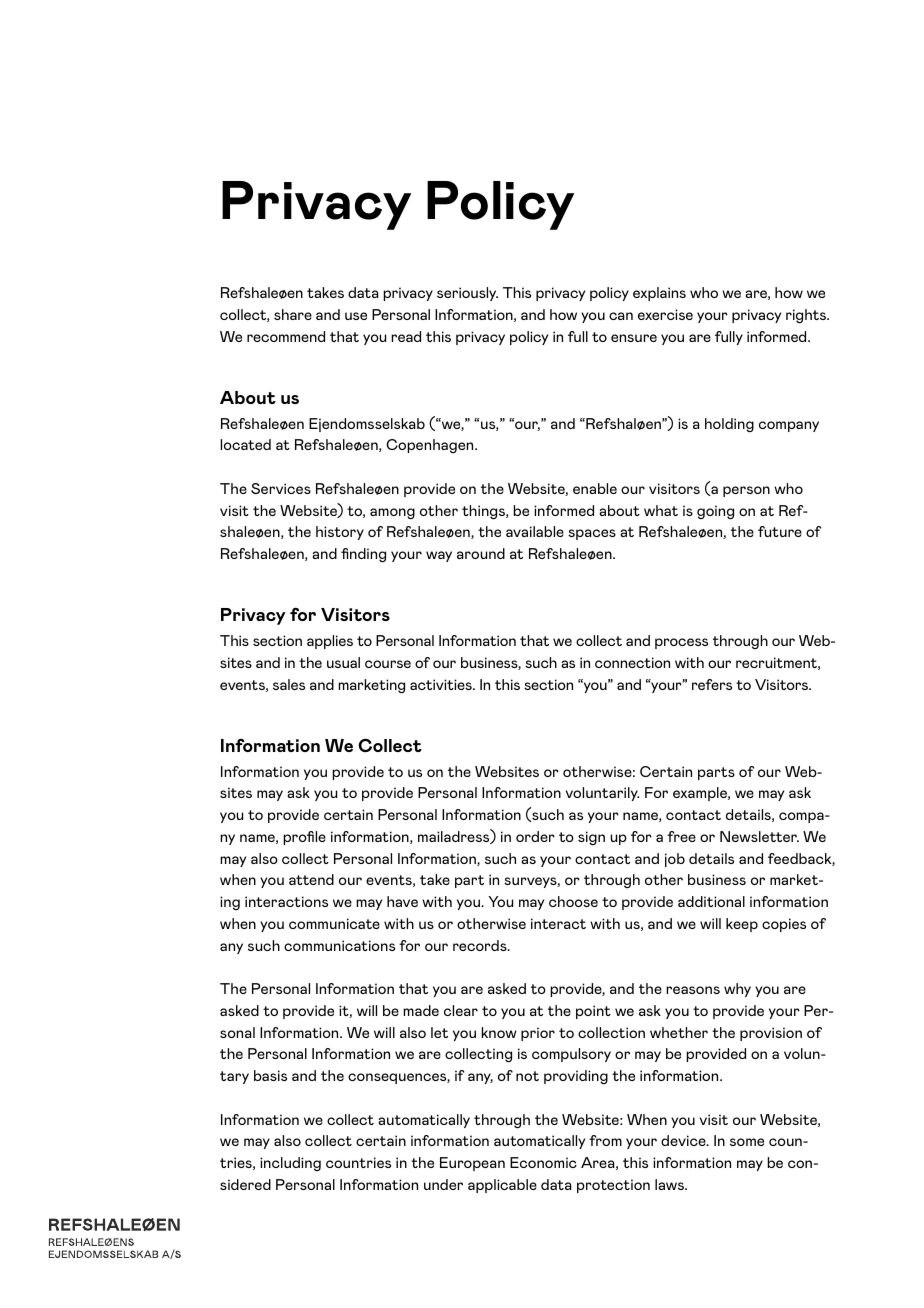 This screenshot has width=924, height=1308. I want to click on why, so click(737, 990).
